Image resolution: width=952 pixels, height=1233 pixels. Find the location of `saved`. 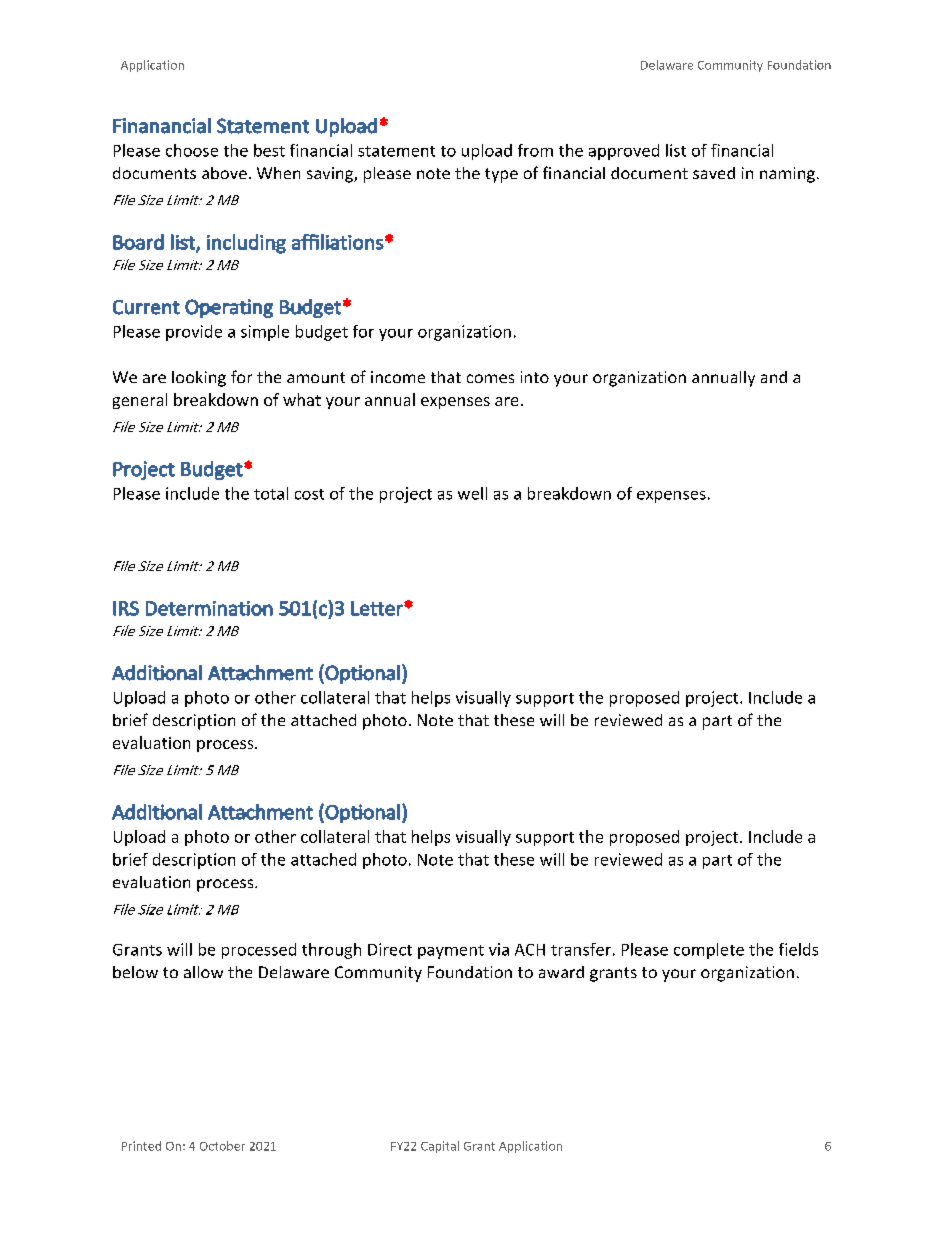

saved is located at coordinates (714, 173).
